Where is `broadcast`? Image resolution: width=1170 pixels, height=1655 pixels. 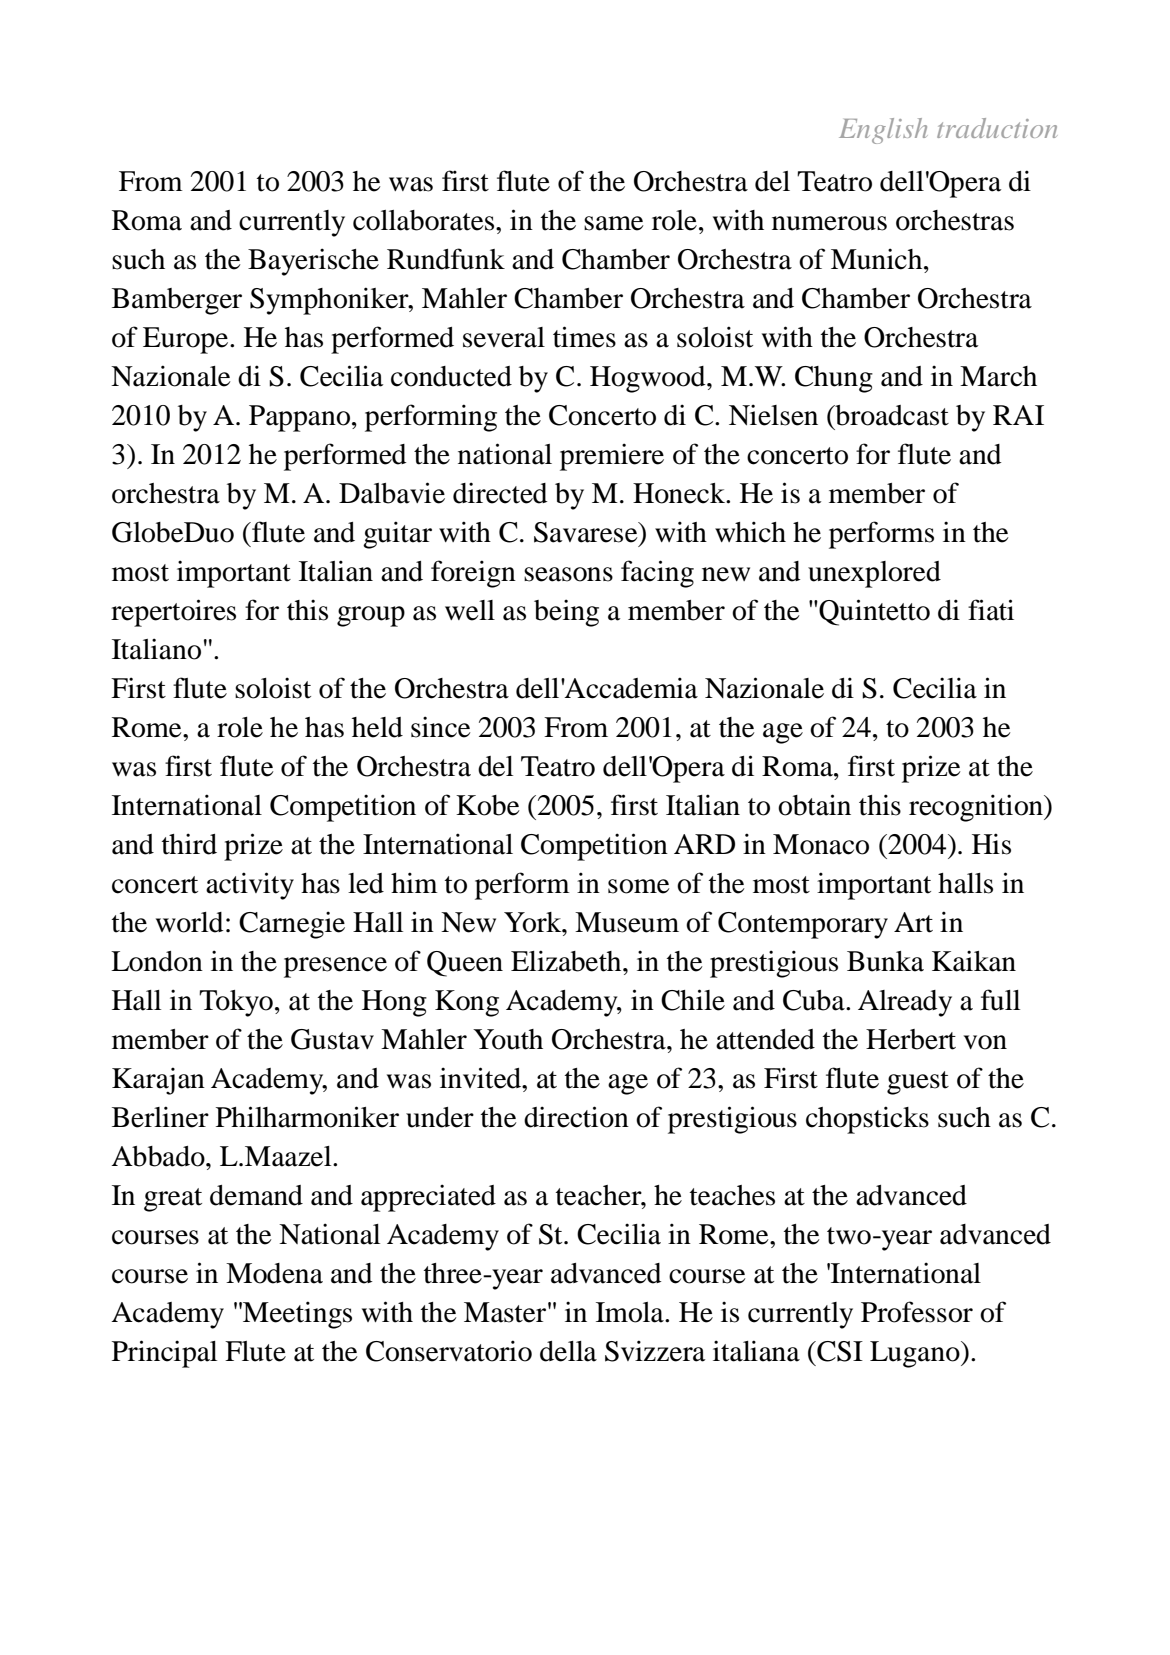 broadcast is located at coordinates (891, 415).
